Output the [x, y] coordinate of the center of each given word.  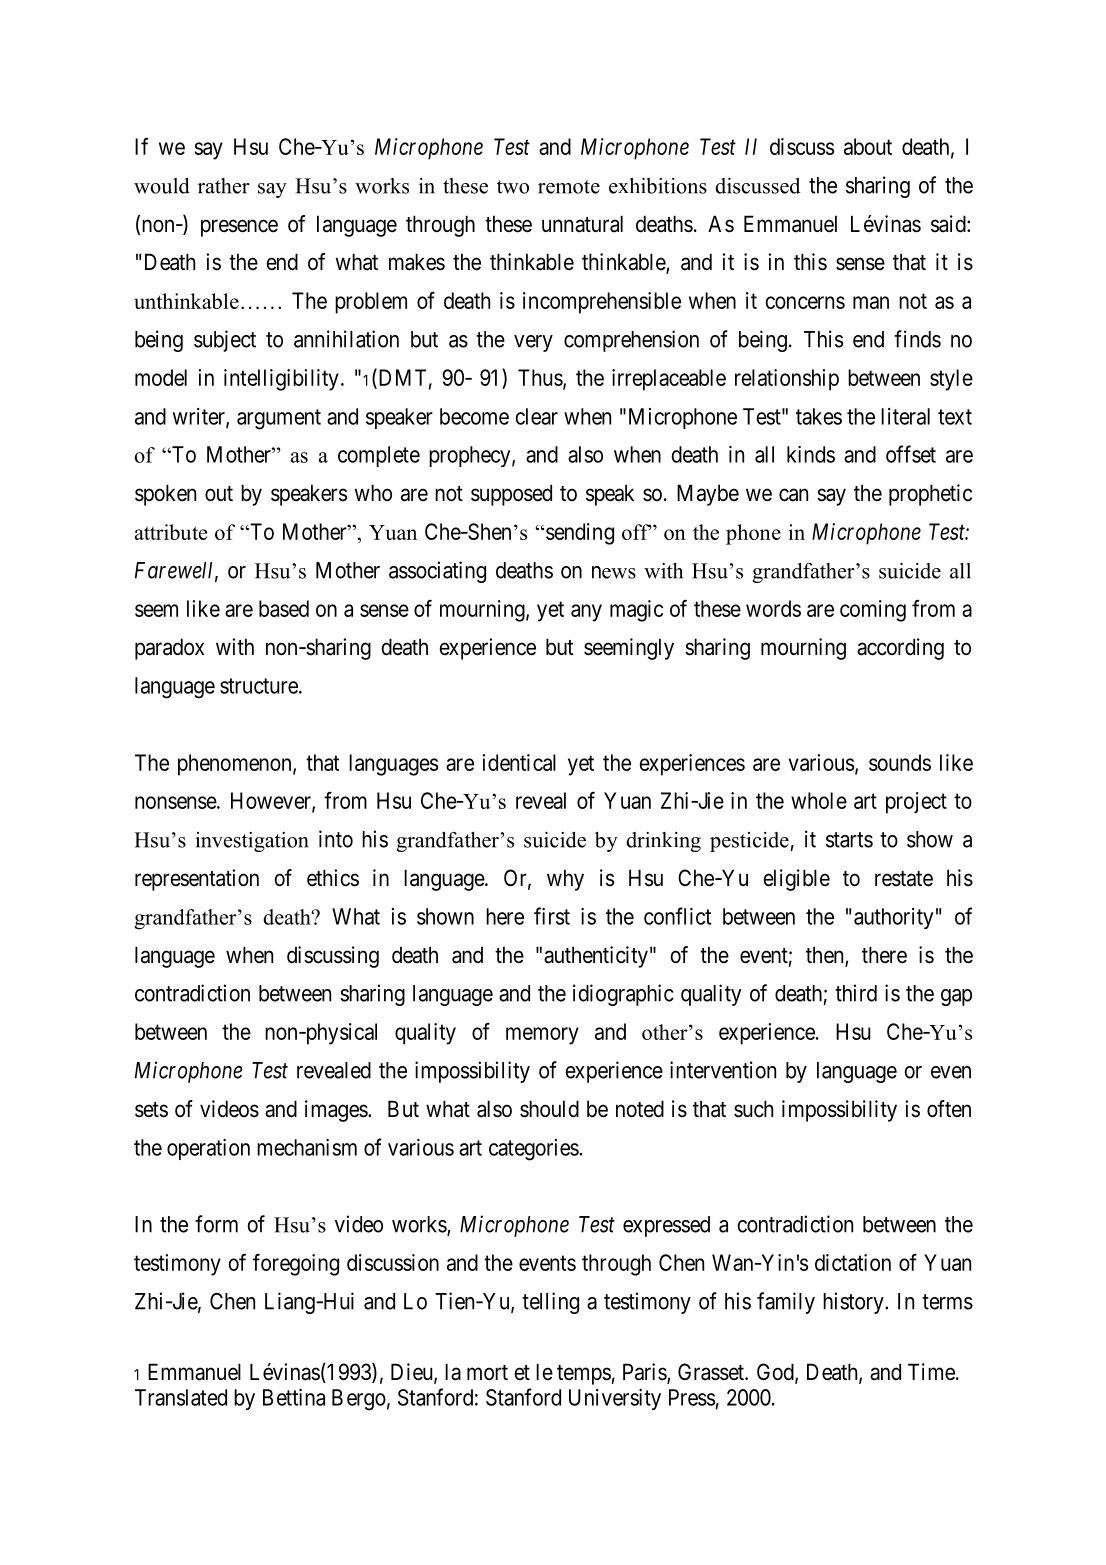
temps [584, 1375]
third [856, 993]
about [868, 146]
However [272, 802]
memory [542, 1036]
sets [151, 1110]
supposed [511, 495]
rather [224, 186]
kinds [811, 454]
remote [569, 187]
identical [519, 762]
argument [279, 419]
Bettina [294, 1397]
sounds [900, 762]
